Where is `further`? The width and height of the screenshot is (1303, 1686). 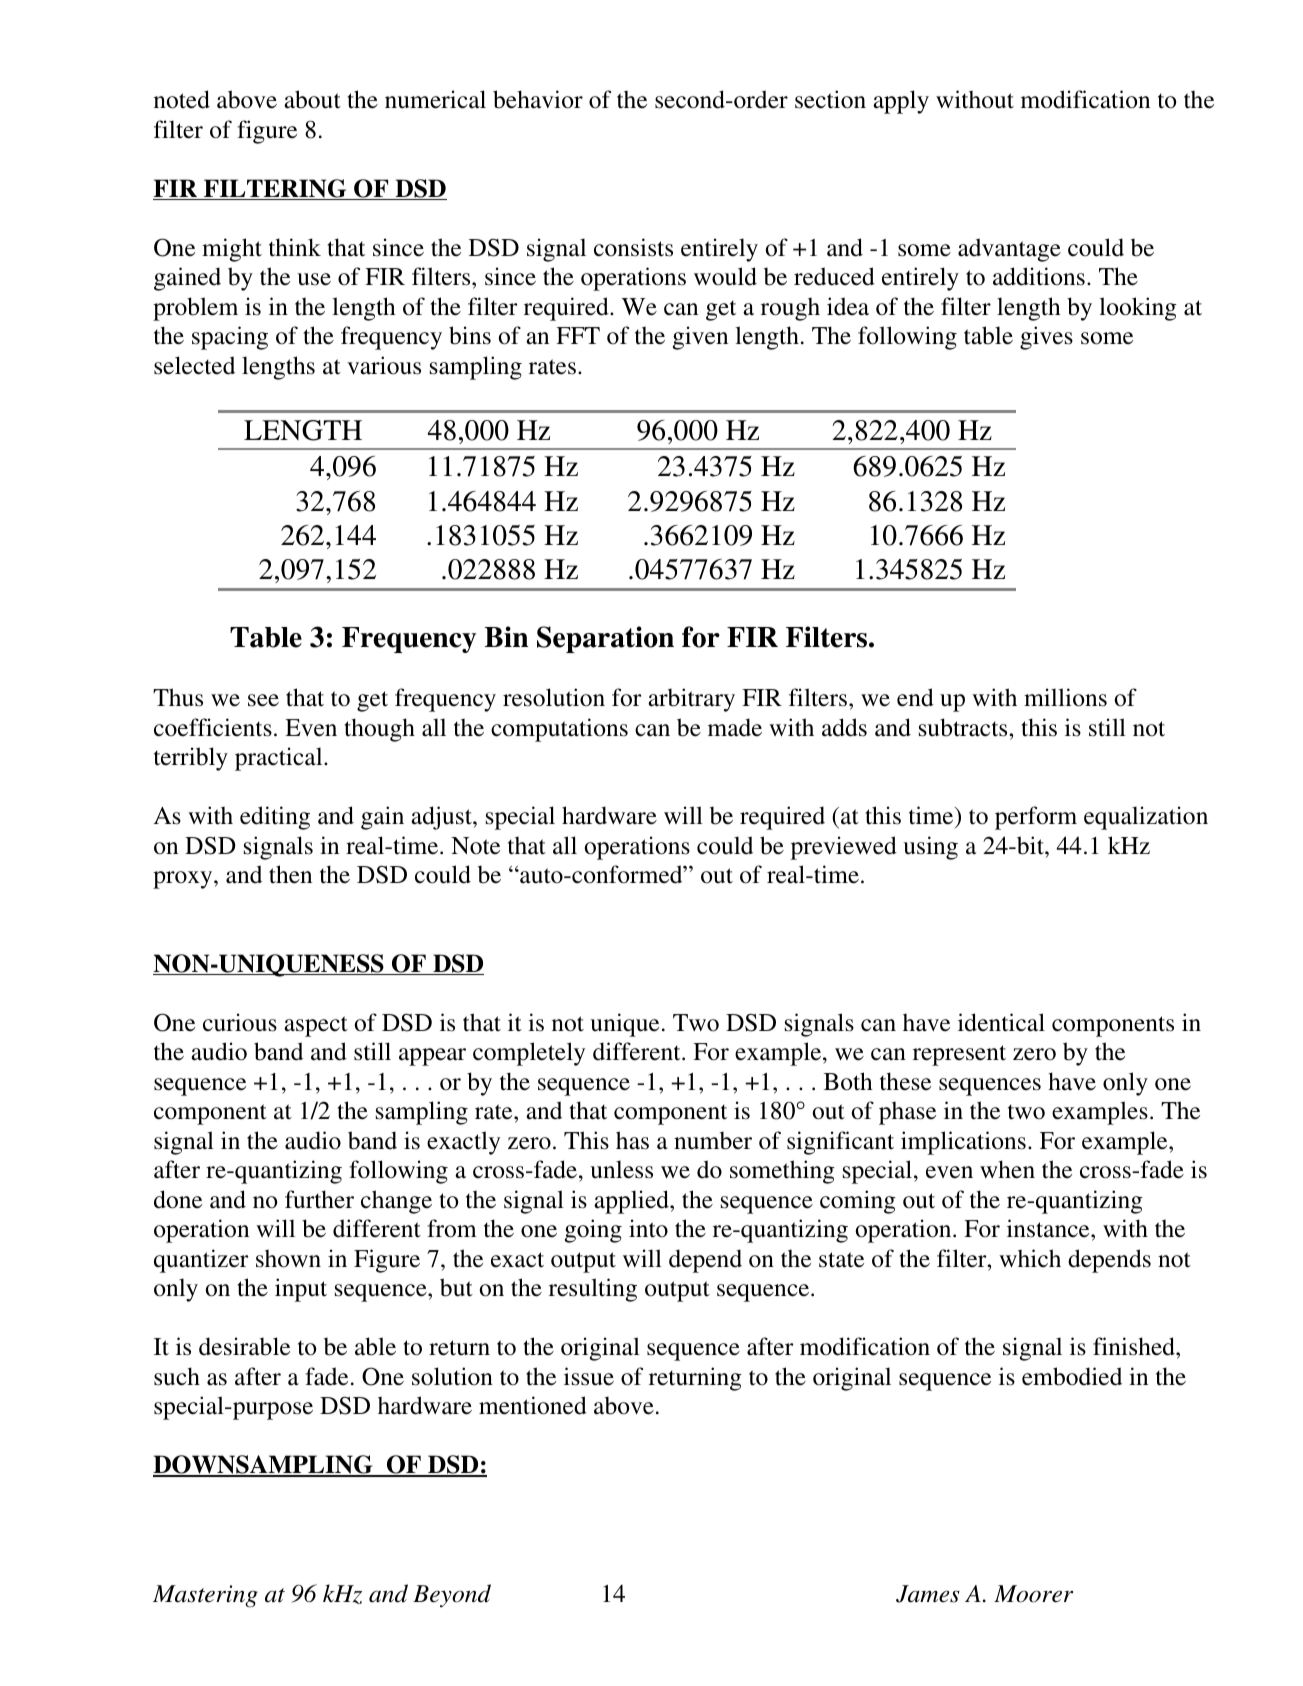 further is located at coordinates (319, 1199).
